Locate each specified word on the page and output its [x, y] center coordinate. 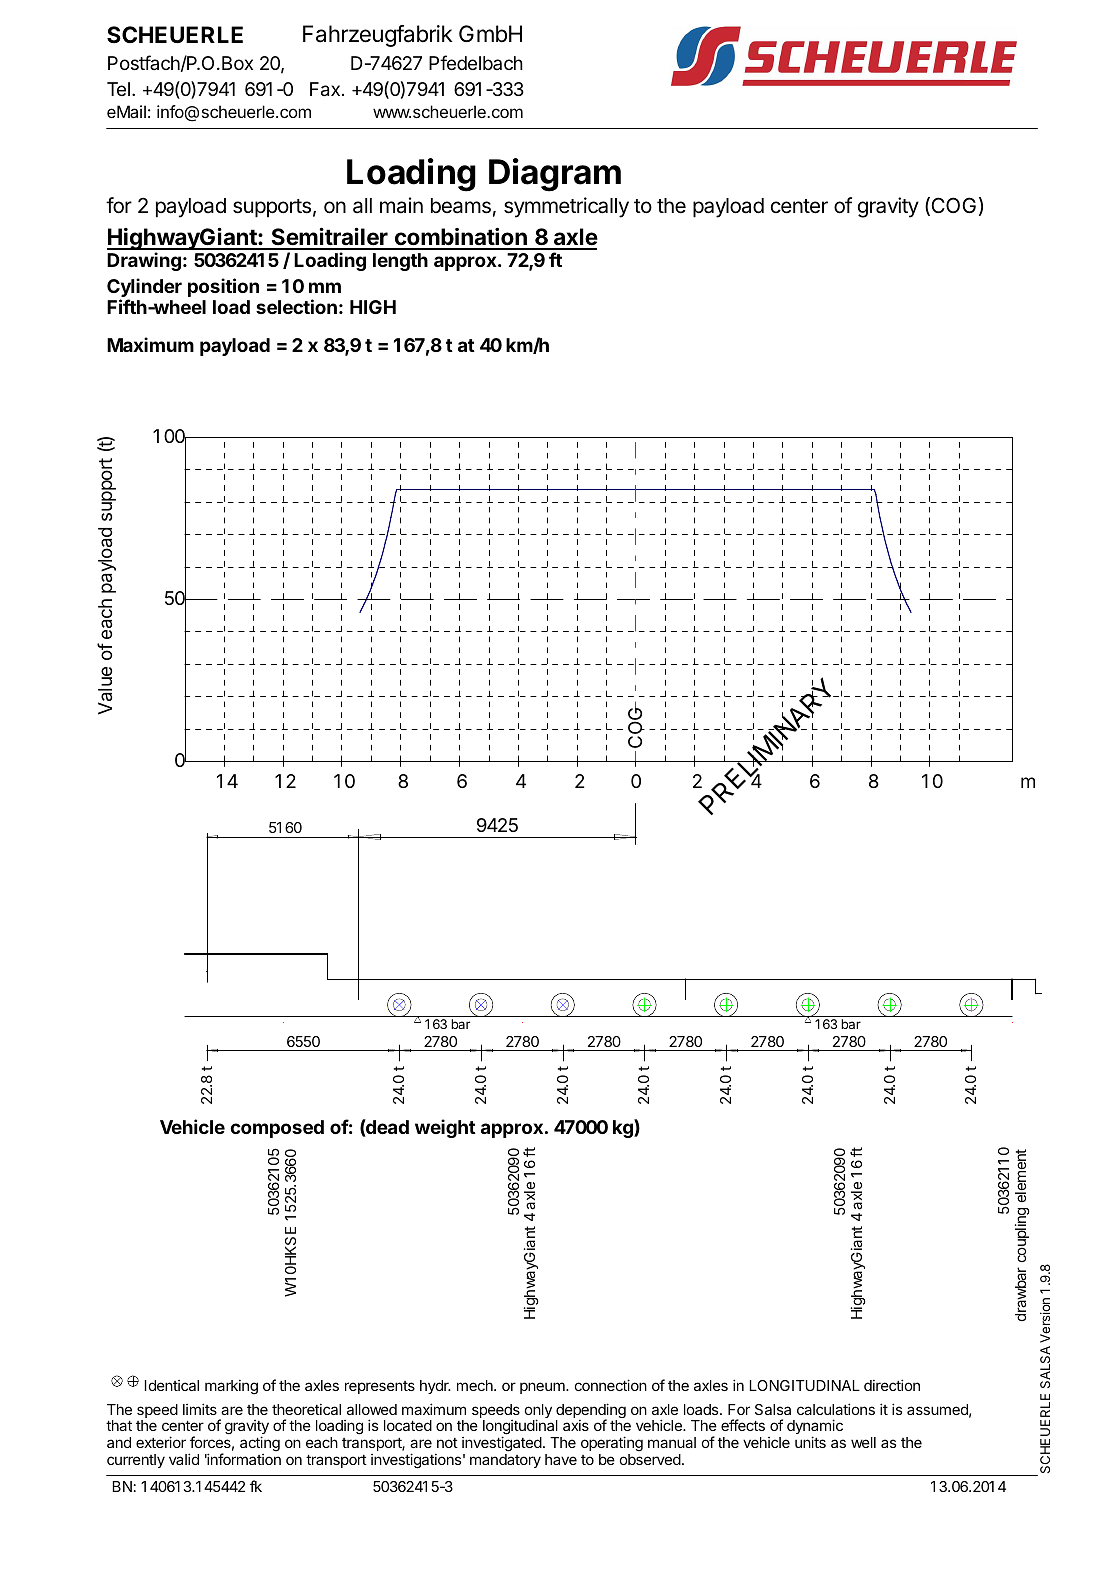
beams [461, 206]
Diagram [555, 175]
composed [277, 1129]
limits [200, 1409]
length [400, 262]
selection [296, 306]
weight [445, 1128]
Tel [118, 89]
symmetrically [566, 207]
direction [892, 1385]
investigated [502, 1445]
